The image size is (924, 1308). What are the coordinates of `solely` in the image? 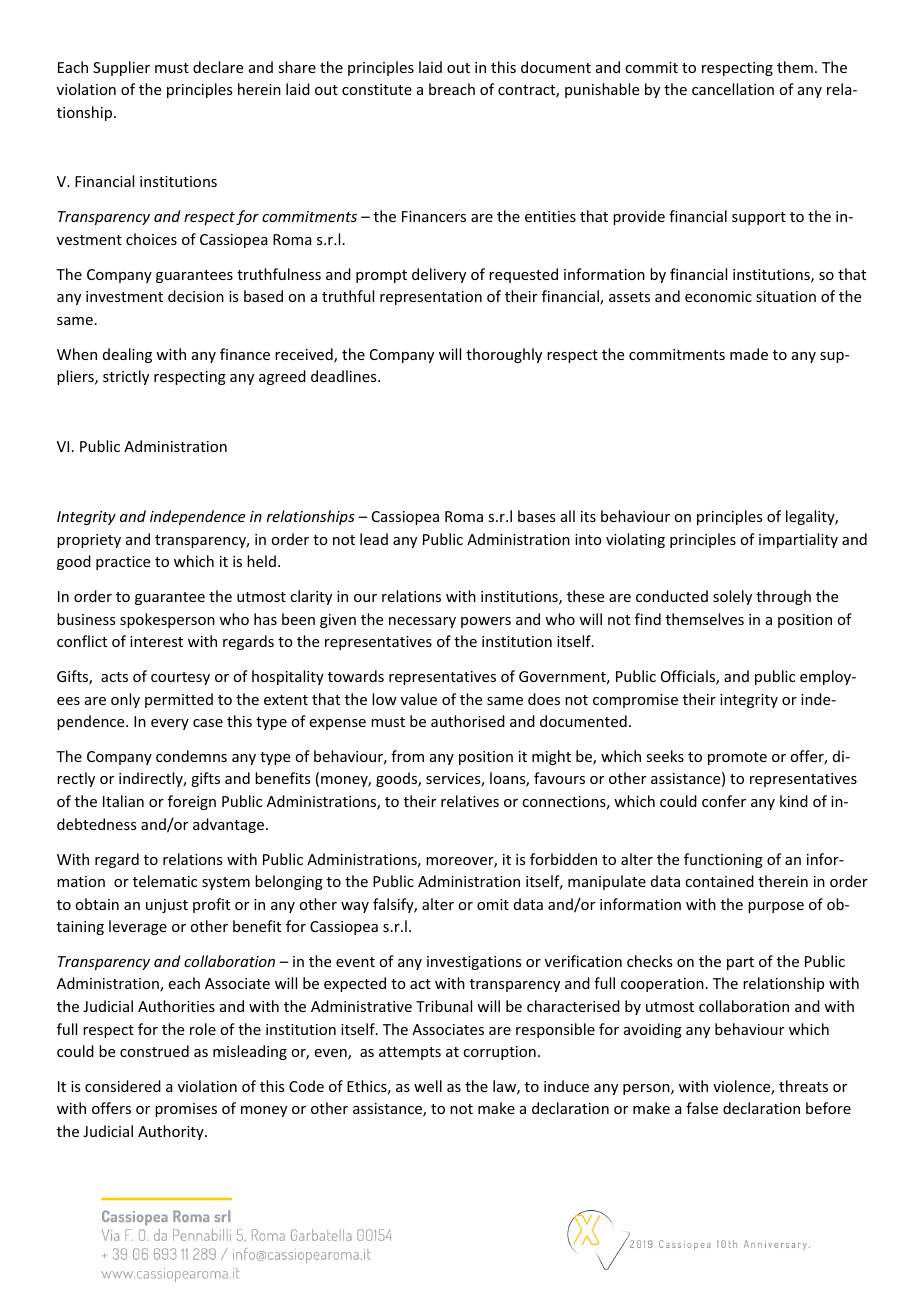 It's located at (732, 597).
